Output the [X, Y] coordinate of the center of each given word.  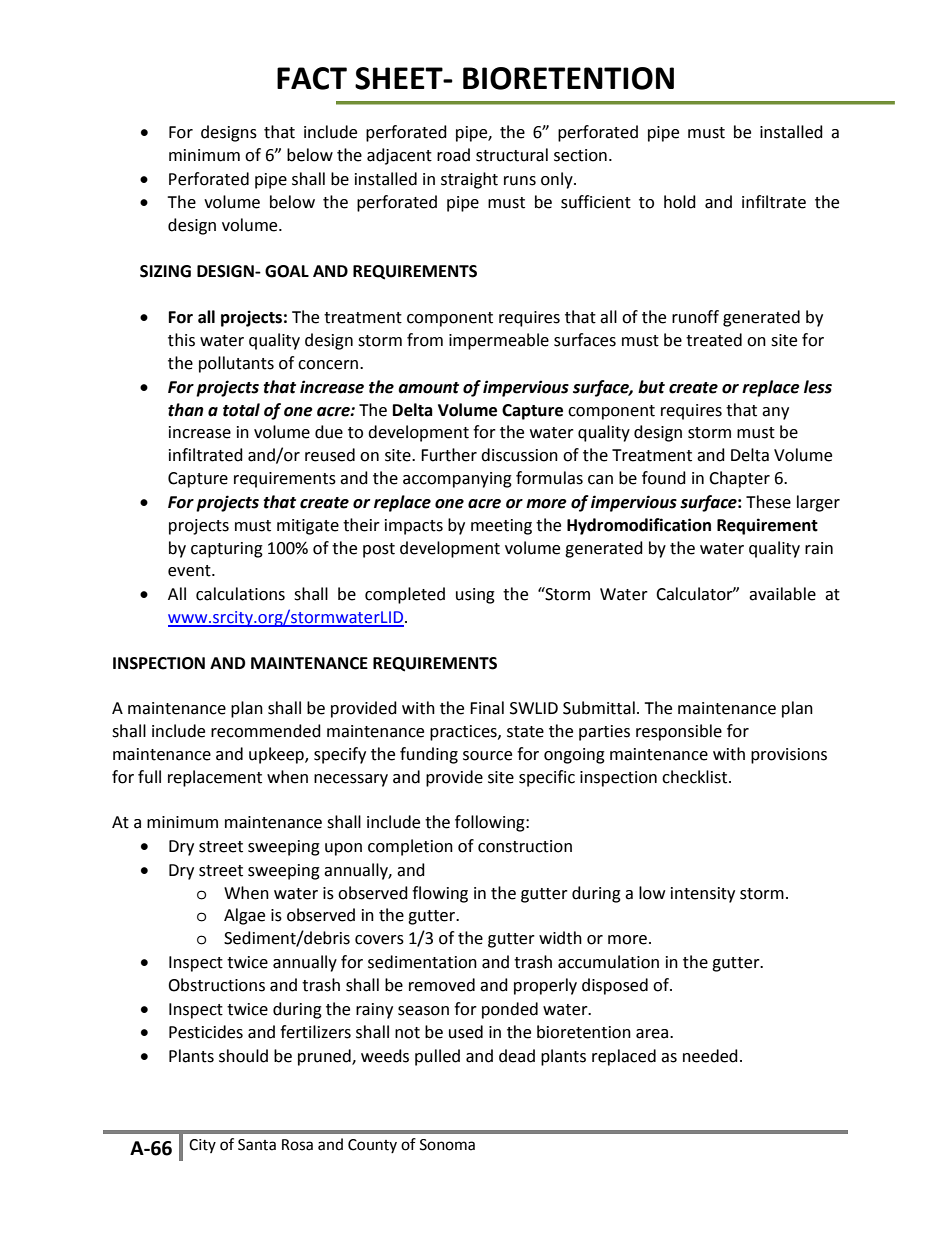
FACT [312, 78]
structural [512, 155]
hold [680, 202]
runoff [695, 317]
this [181, 340]
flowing [440, 894]
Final [487, 708]
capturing [227, 550]
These [768, 502]
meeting [501, 527]
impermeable [499, 341]
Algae [244, 916]
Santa [257, 1145]
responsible [679, 732]
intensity [703, 895]
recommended [266, 731]
